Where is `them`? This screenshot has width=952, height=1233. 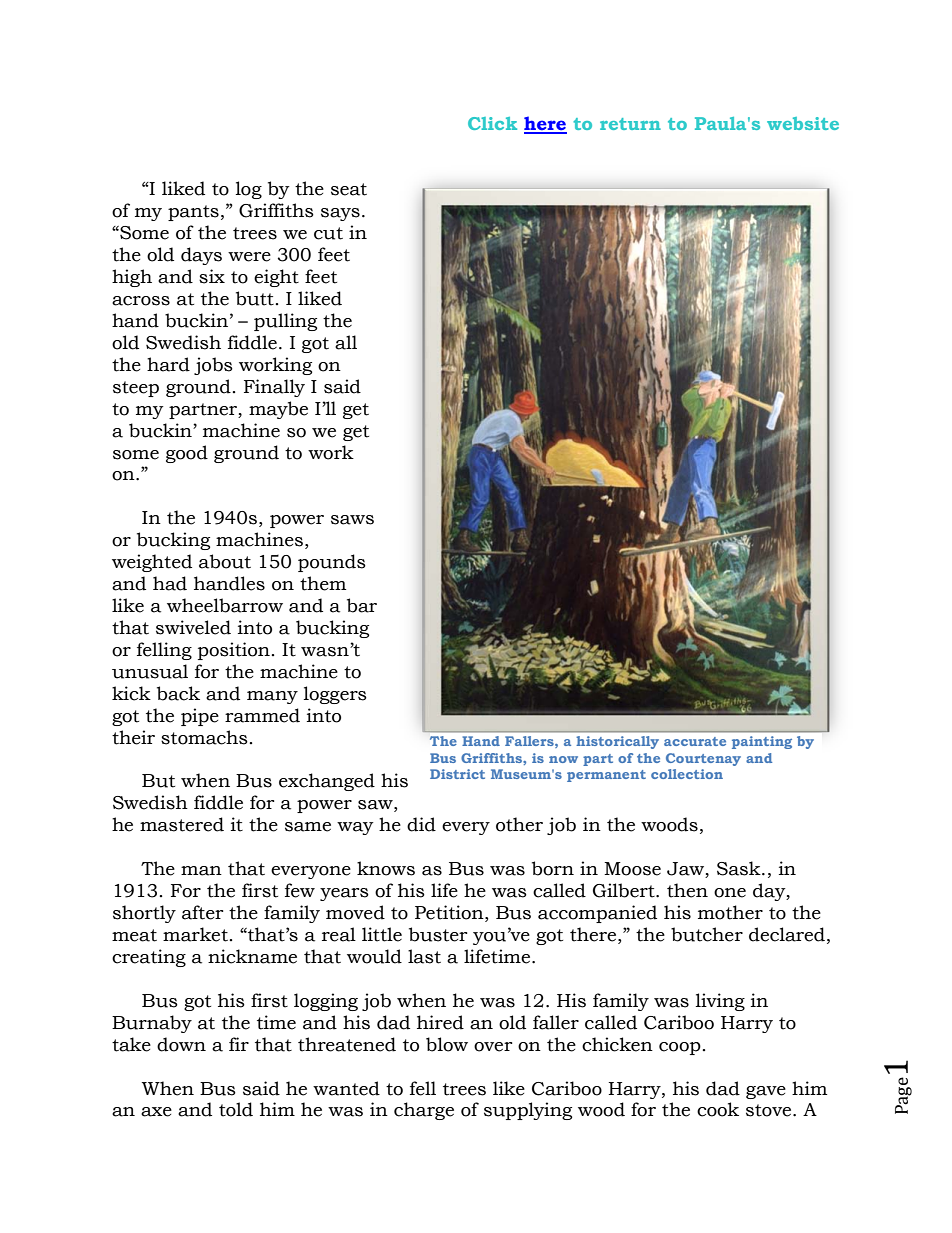 them is located at coordinates (323, 583).
